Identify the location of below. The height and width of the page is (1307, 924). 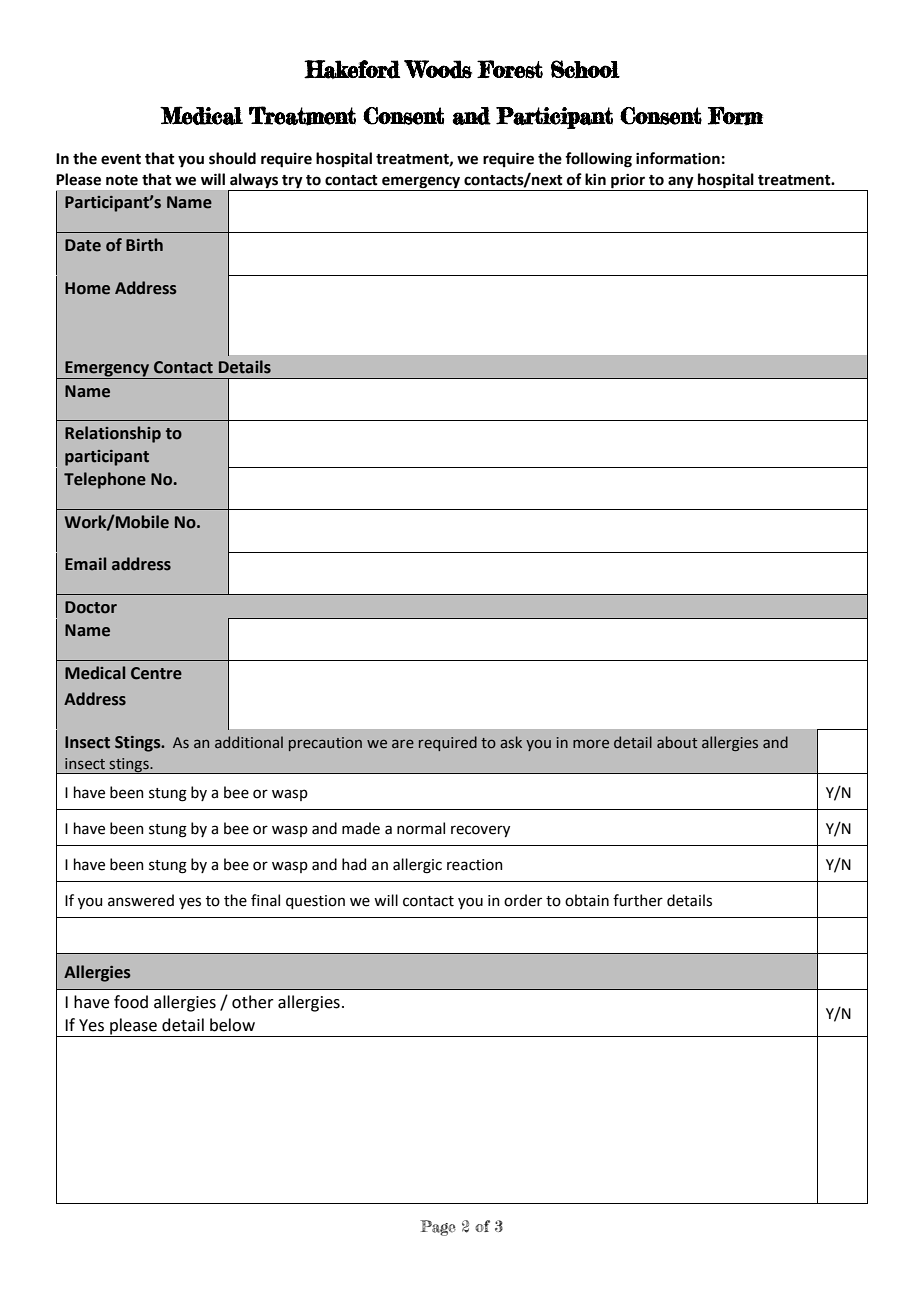
(232, 1025).
